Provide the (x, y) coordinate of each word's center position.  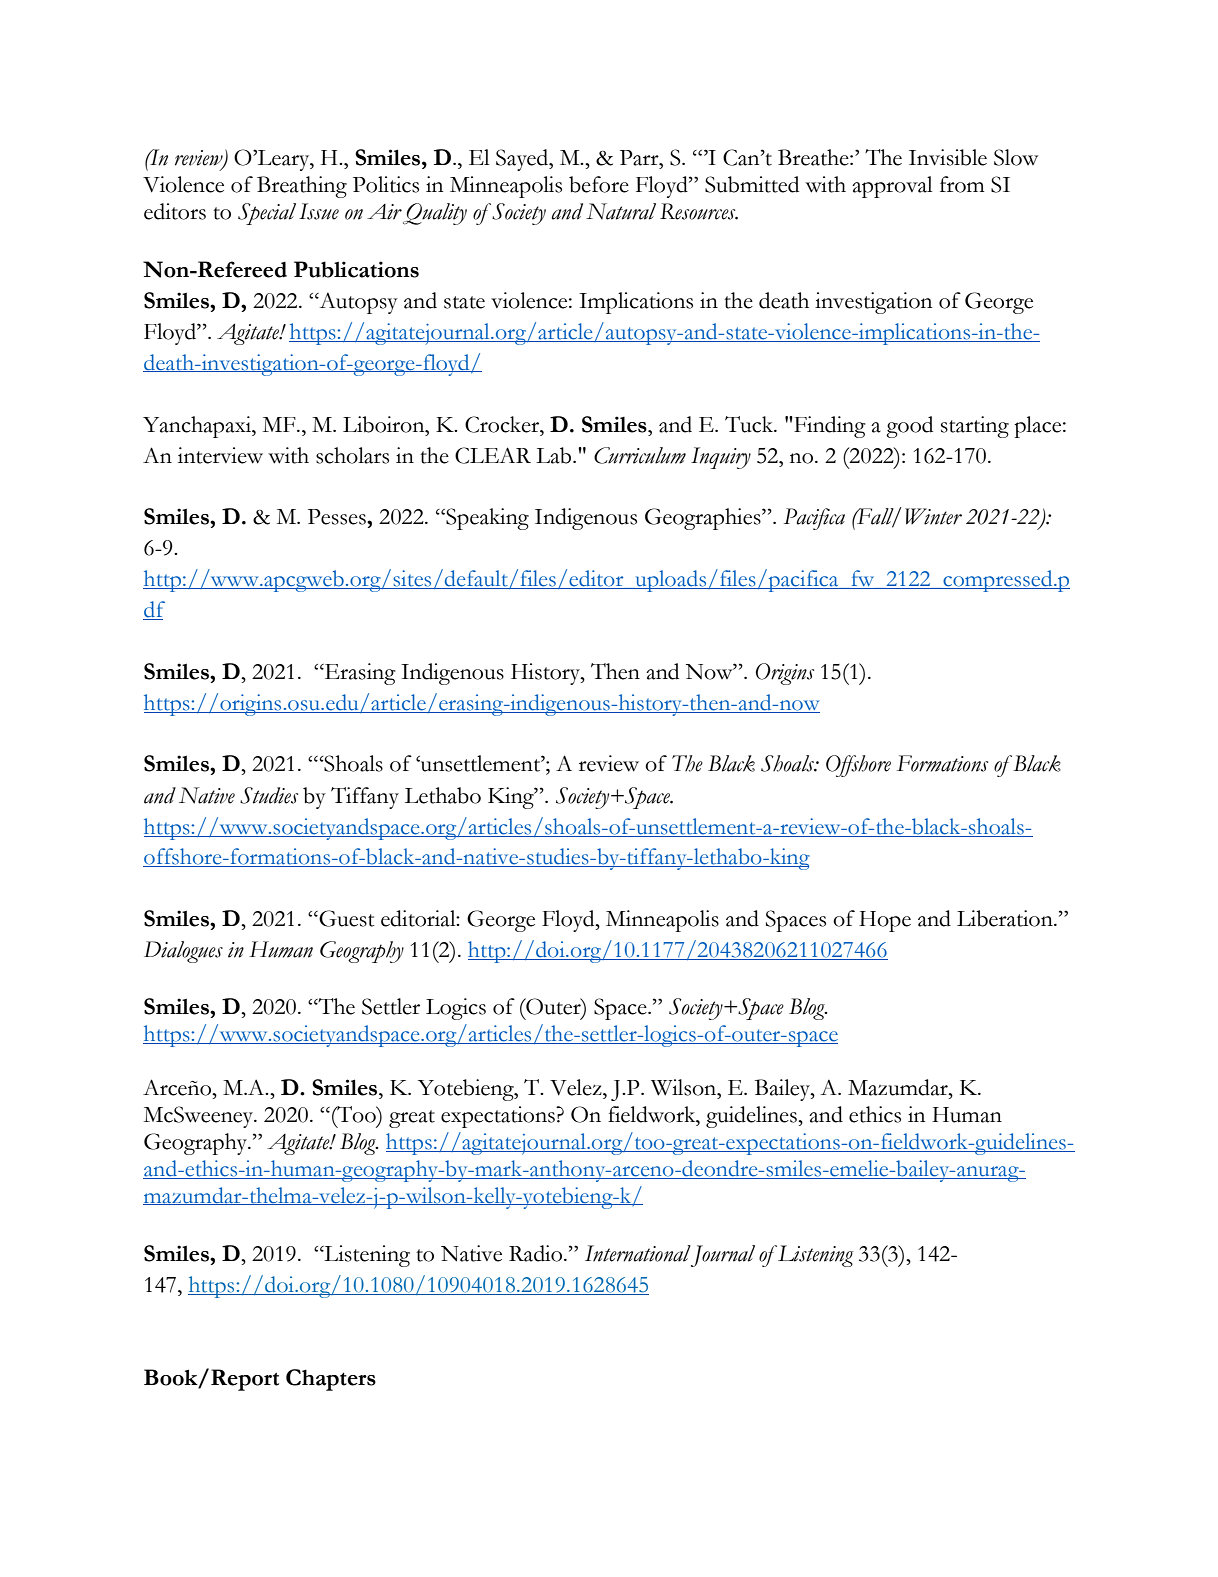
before (599, 184)
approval (892, 187)
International (638, 1253)
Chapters (331, 1380)
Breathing (302, 187)
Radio (537, 1253)
